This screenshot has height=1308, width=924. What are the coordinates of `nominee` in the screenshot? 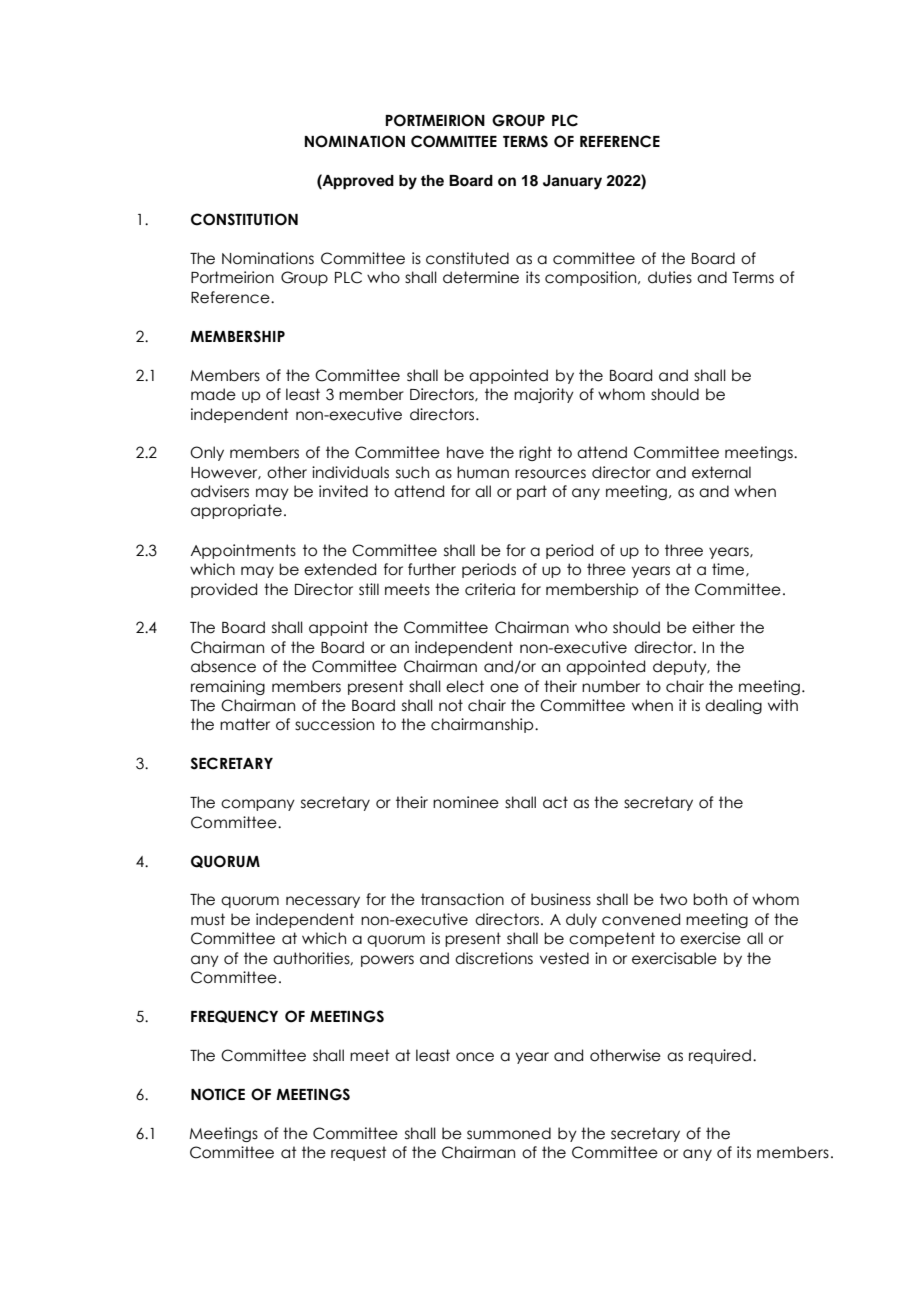 It's located at (466, 802).
